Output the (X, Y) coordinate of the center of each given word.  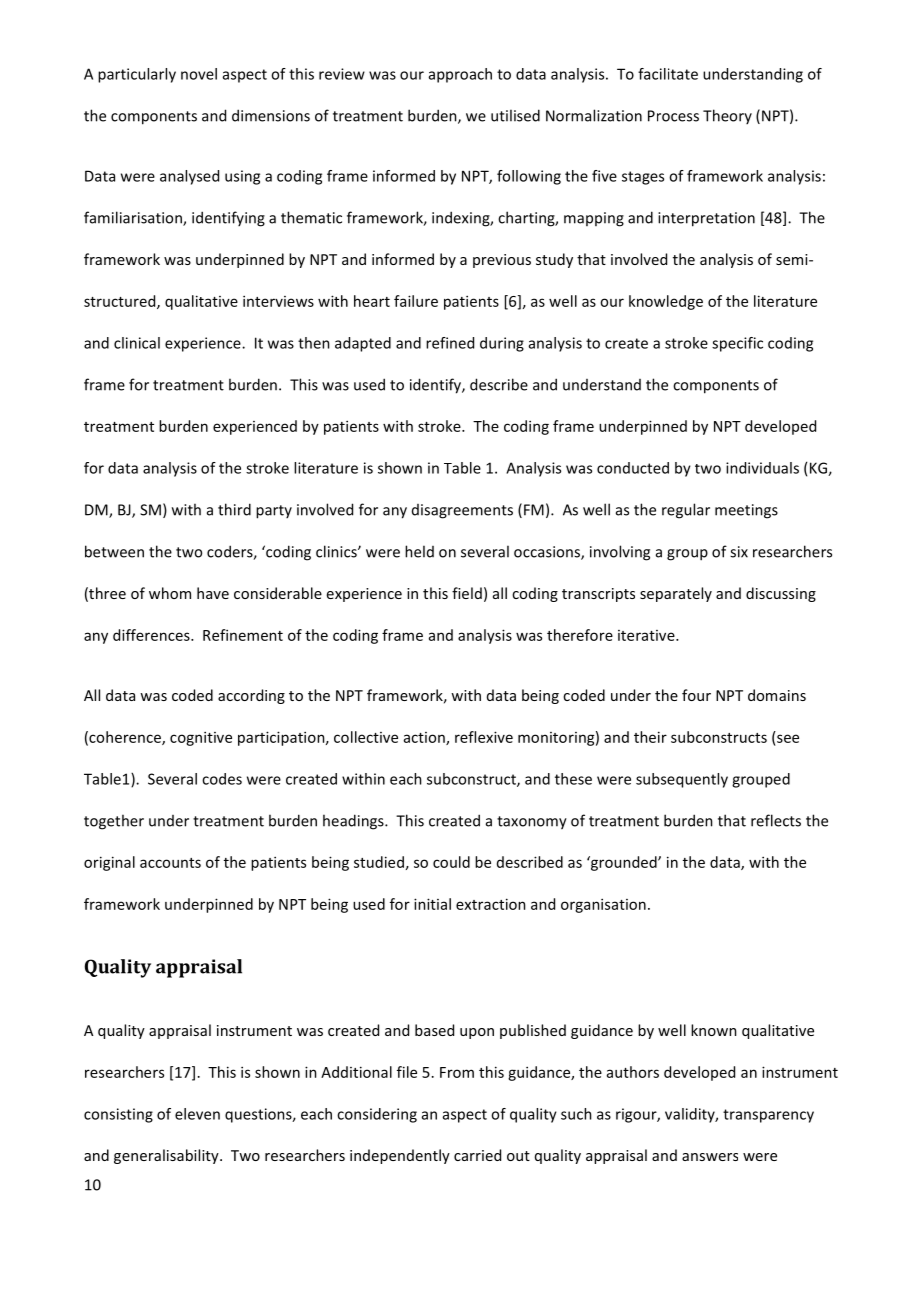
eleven (197, 1114)
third (234, 509)
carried (477, 1155)
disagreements (462, 511)
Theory (727, 116)
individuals (762, 468)
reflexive (484, 737)
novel (199, 74)
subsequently (682, 780)
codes (222, 779)
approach (460, 75)
